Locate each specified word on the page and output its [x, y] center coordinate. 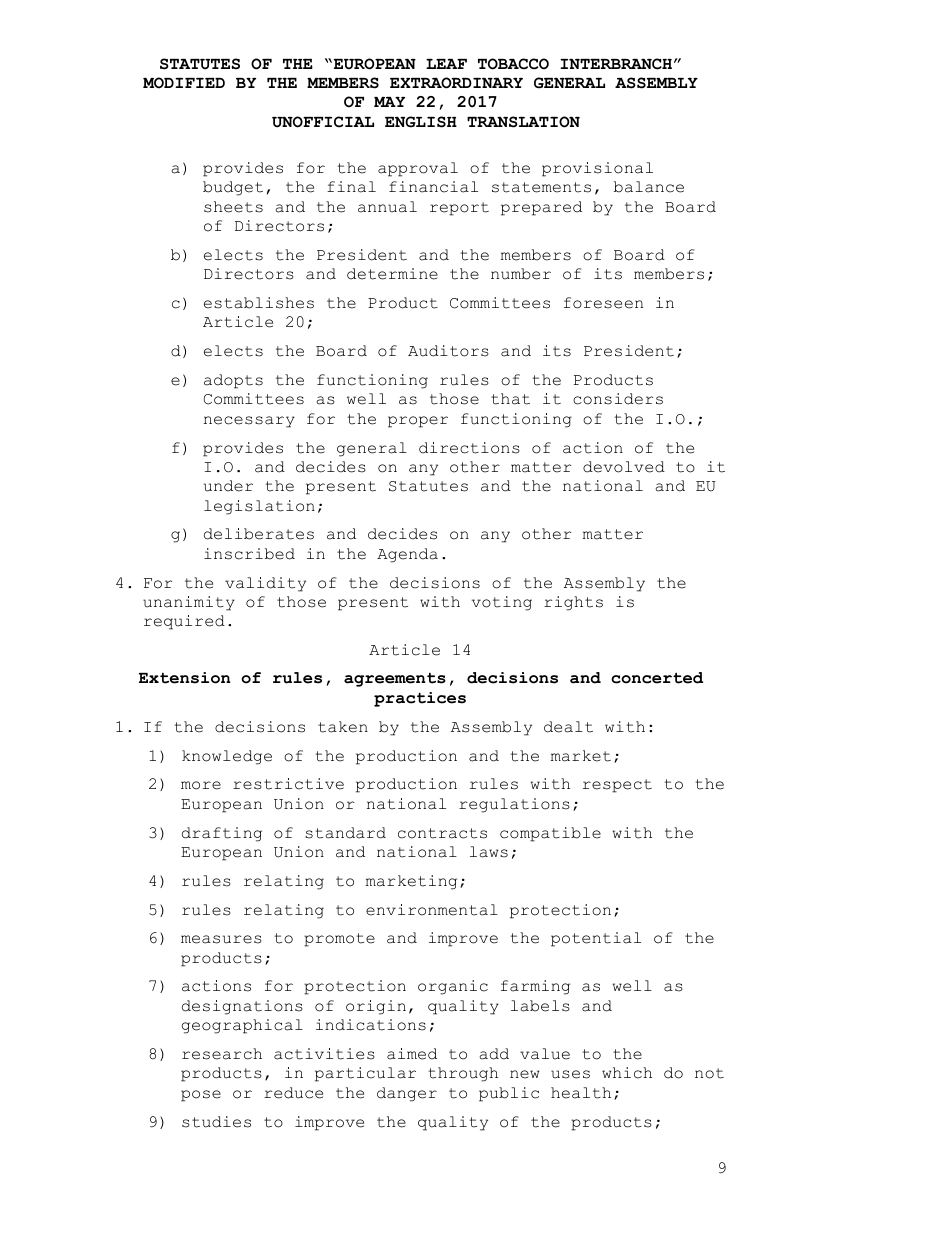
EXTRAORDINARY [456, 83]
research [222, 1054]
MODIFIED [184, 83]
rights [573, 603]
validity [265, 584]
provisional [597, 169]
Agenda [407, 555]
